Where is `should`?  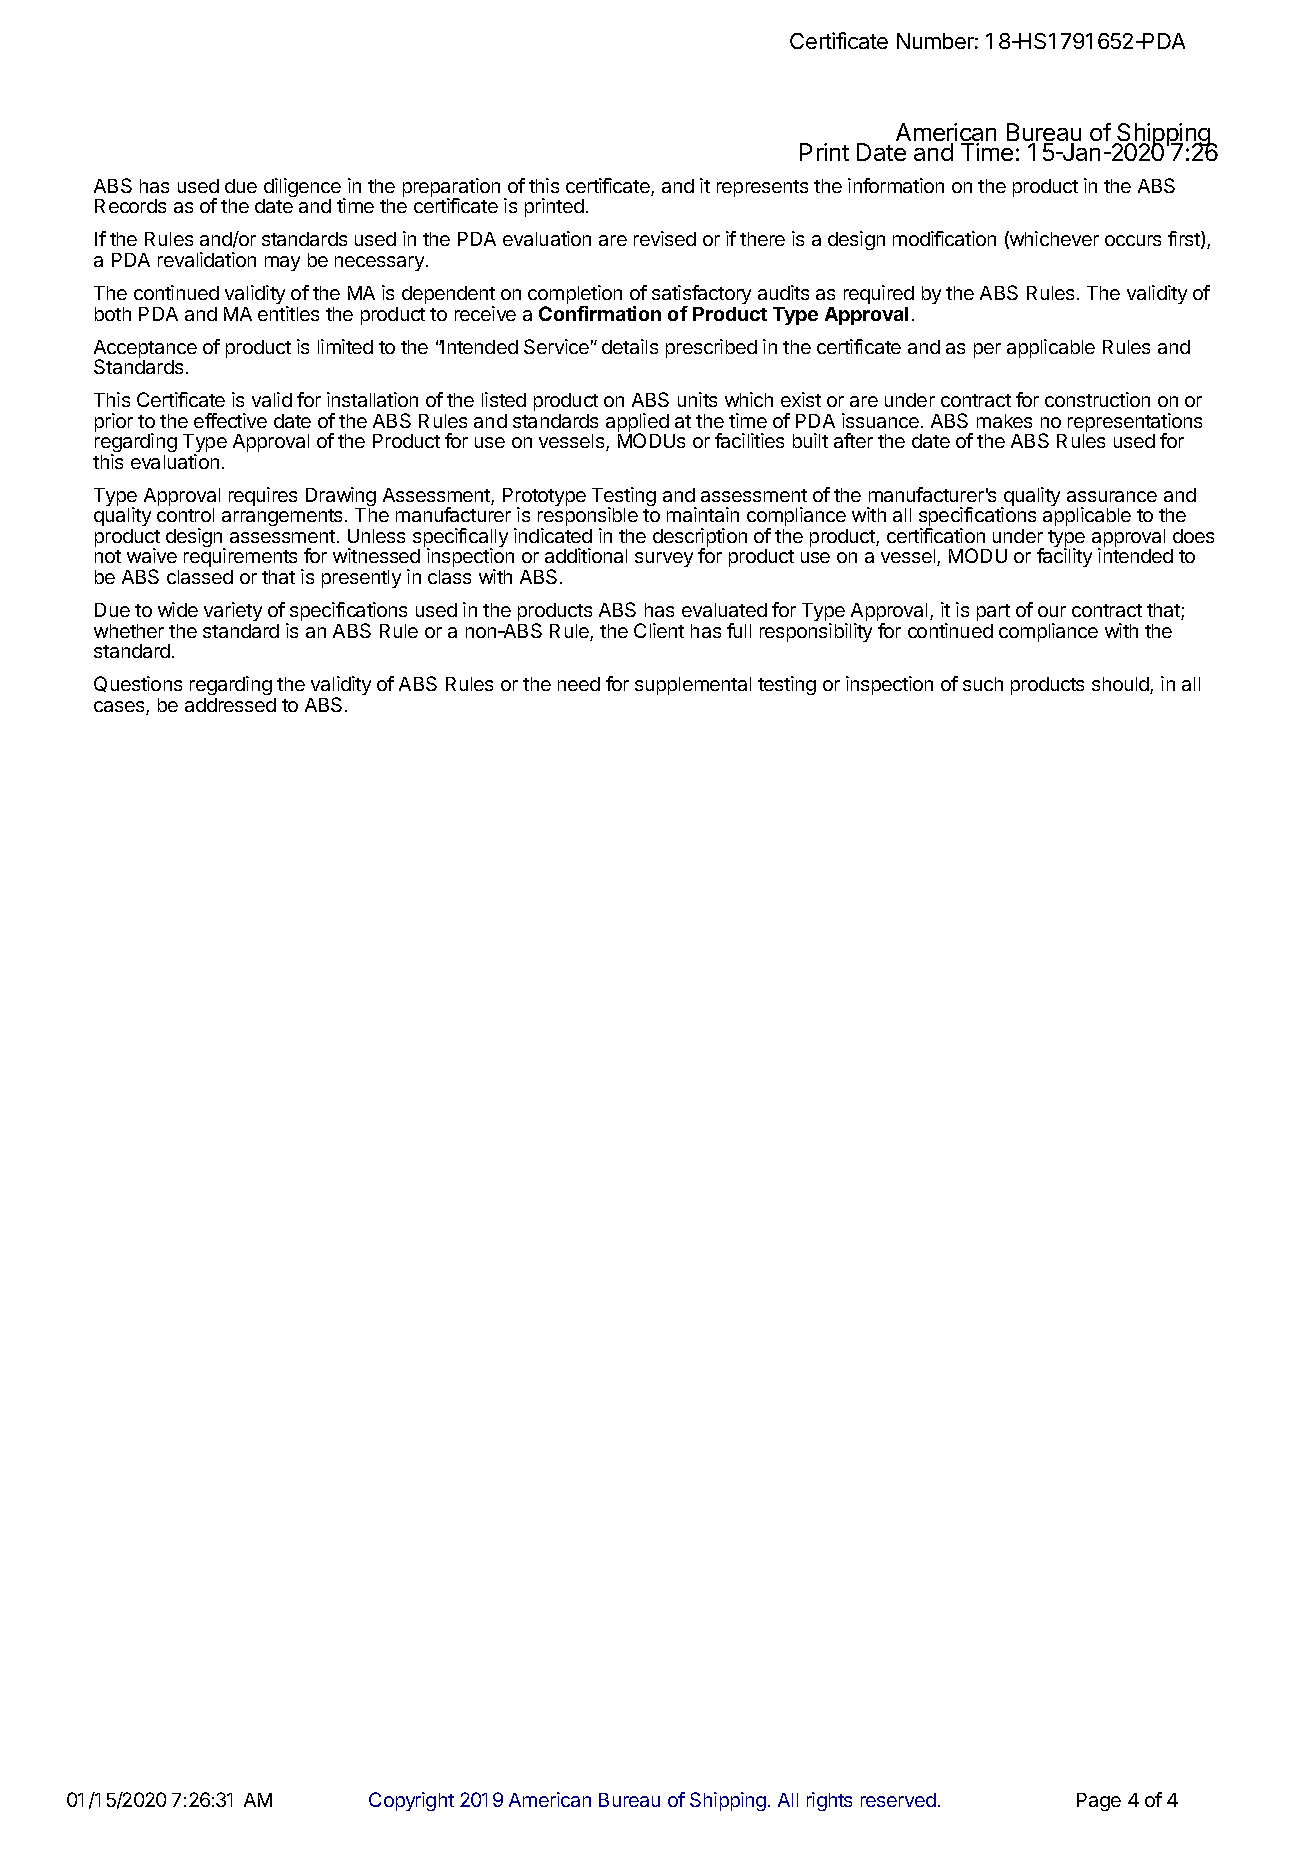 should is located at coordinates (1121, 685).
